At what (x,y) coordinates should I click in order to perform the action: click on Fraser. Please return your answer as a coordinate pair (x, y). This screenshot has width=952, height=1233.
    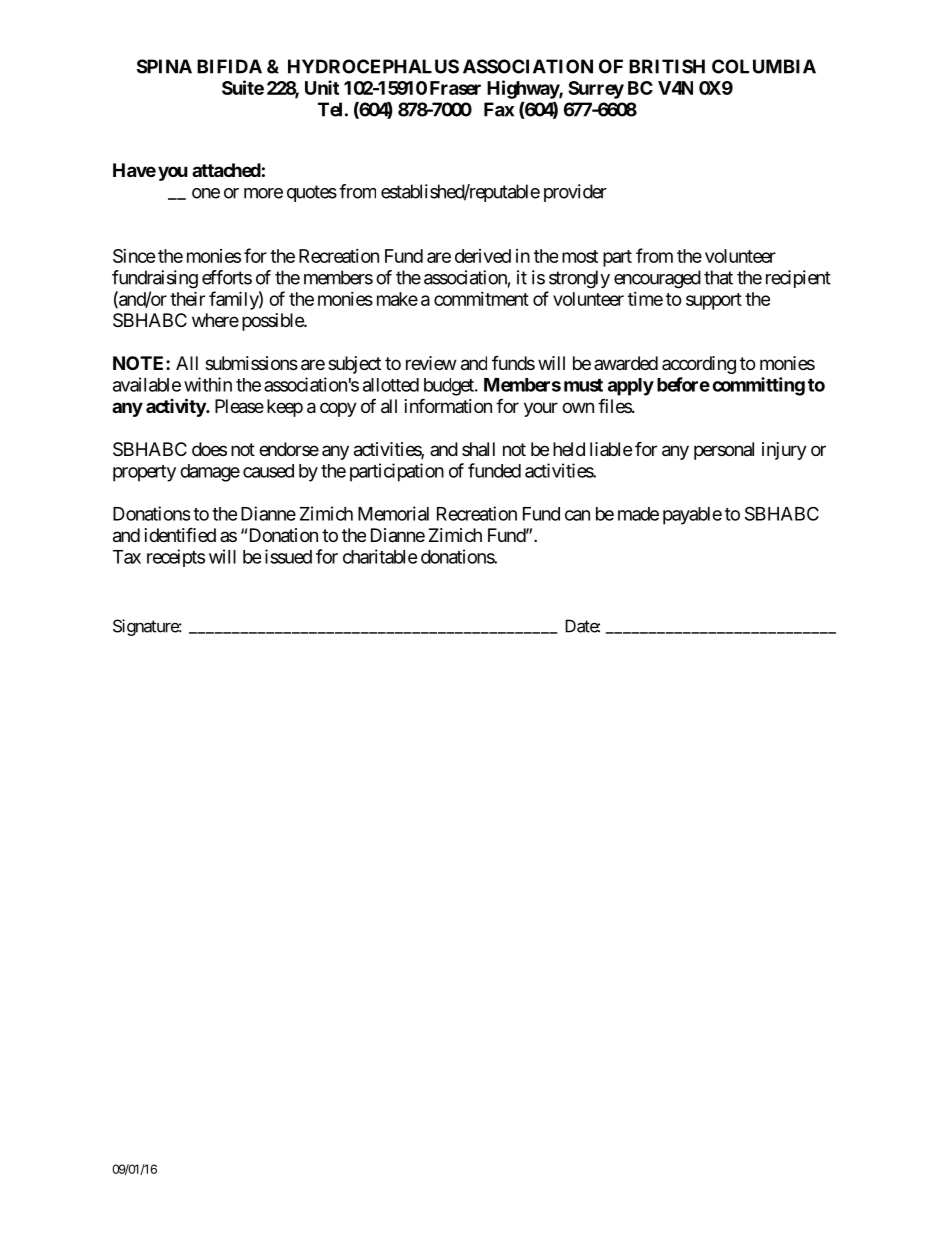
    Looking at the image, I should click on (455, 88).
